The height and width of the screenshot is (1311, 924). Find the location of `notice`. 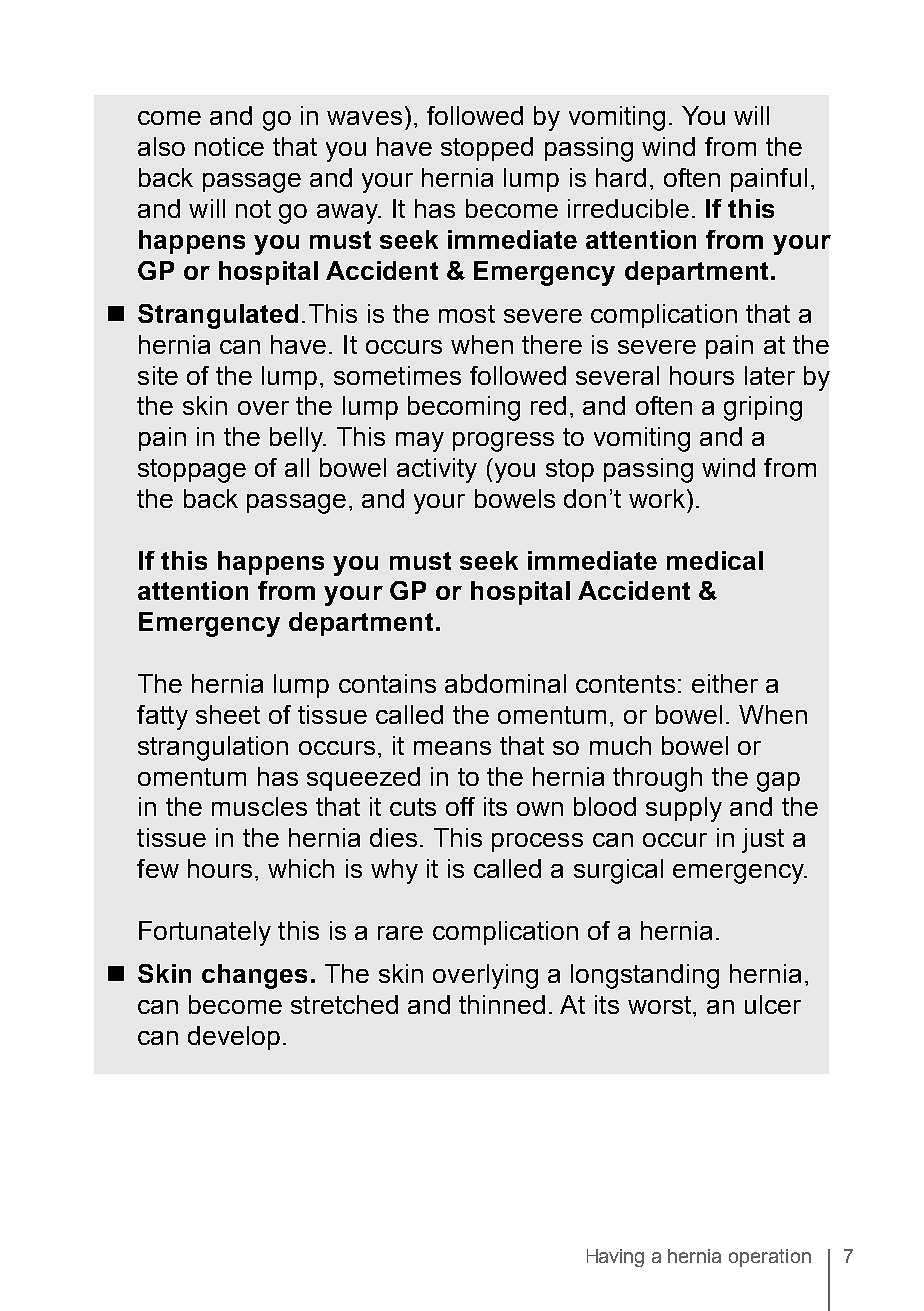

notice is located at coordinates (229, 146).
